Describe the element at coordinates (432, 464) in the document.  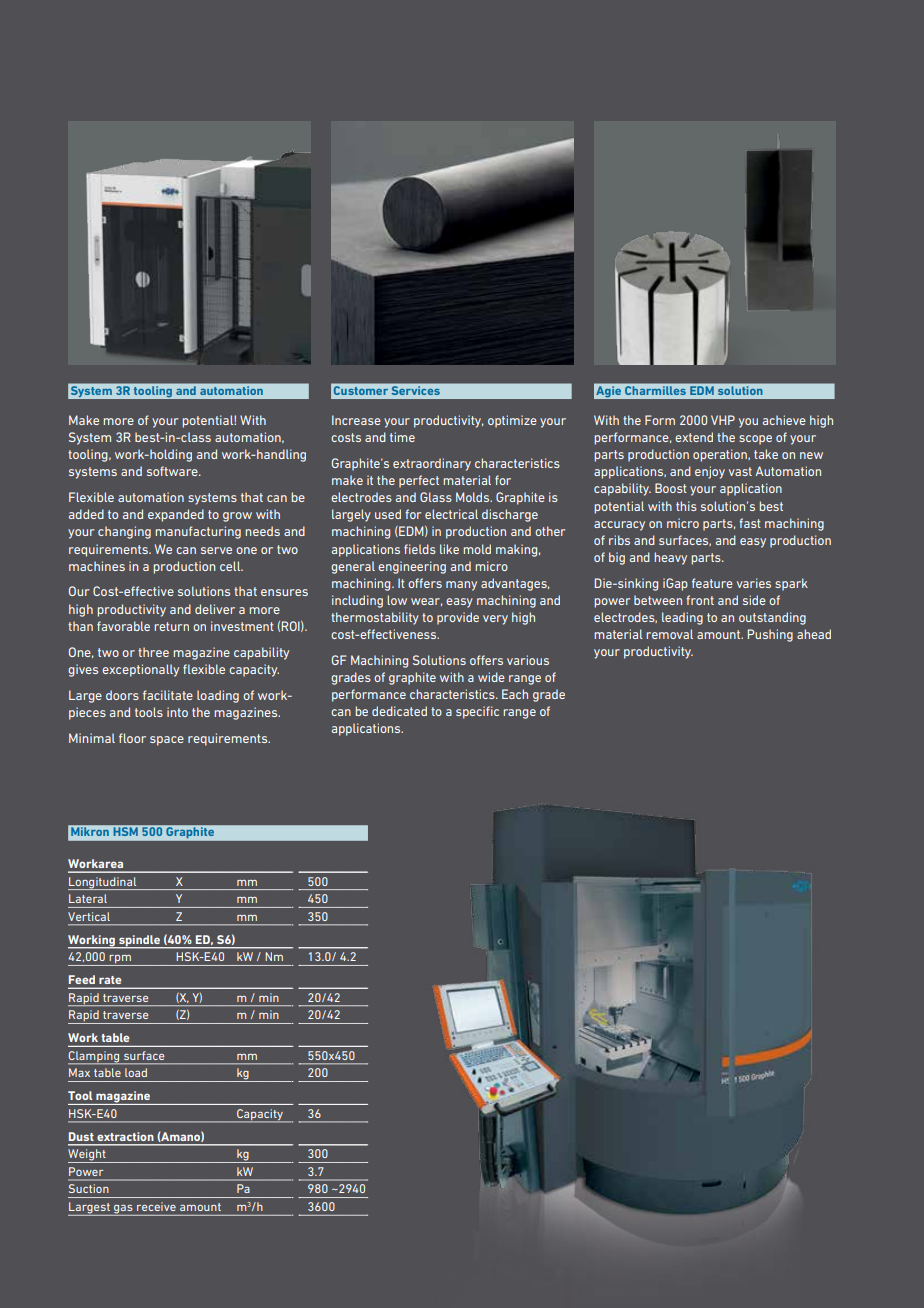
I see `extraordinary` at that location.
